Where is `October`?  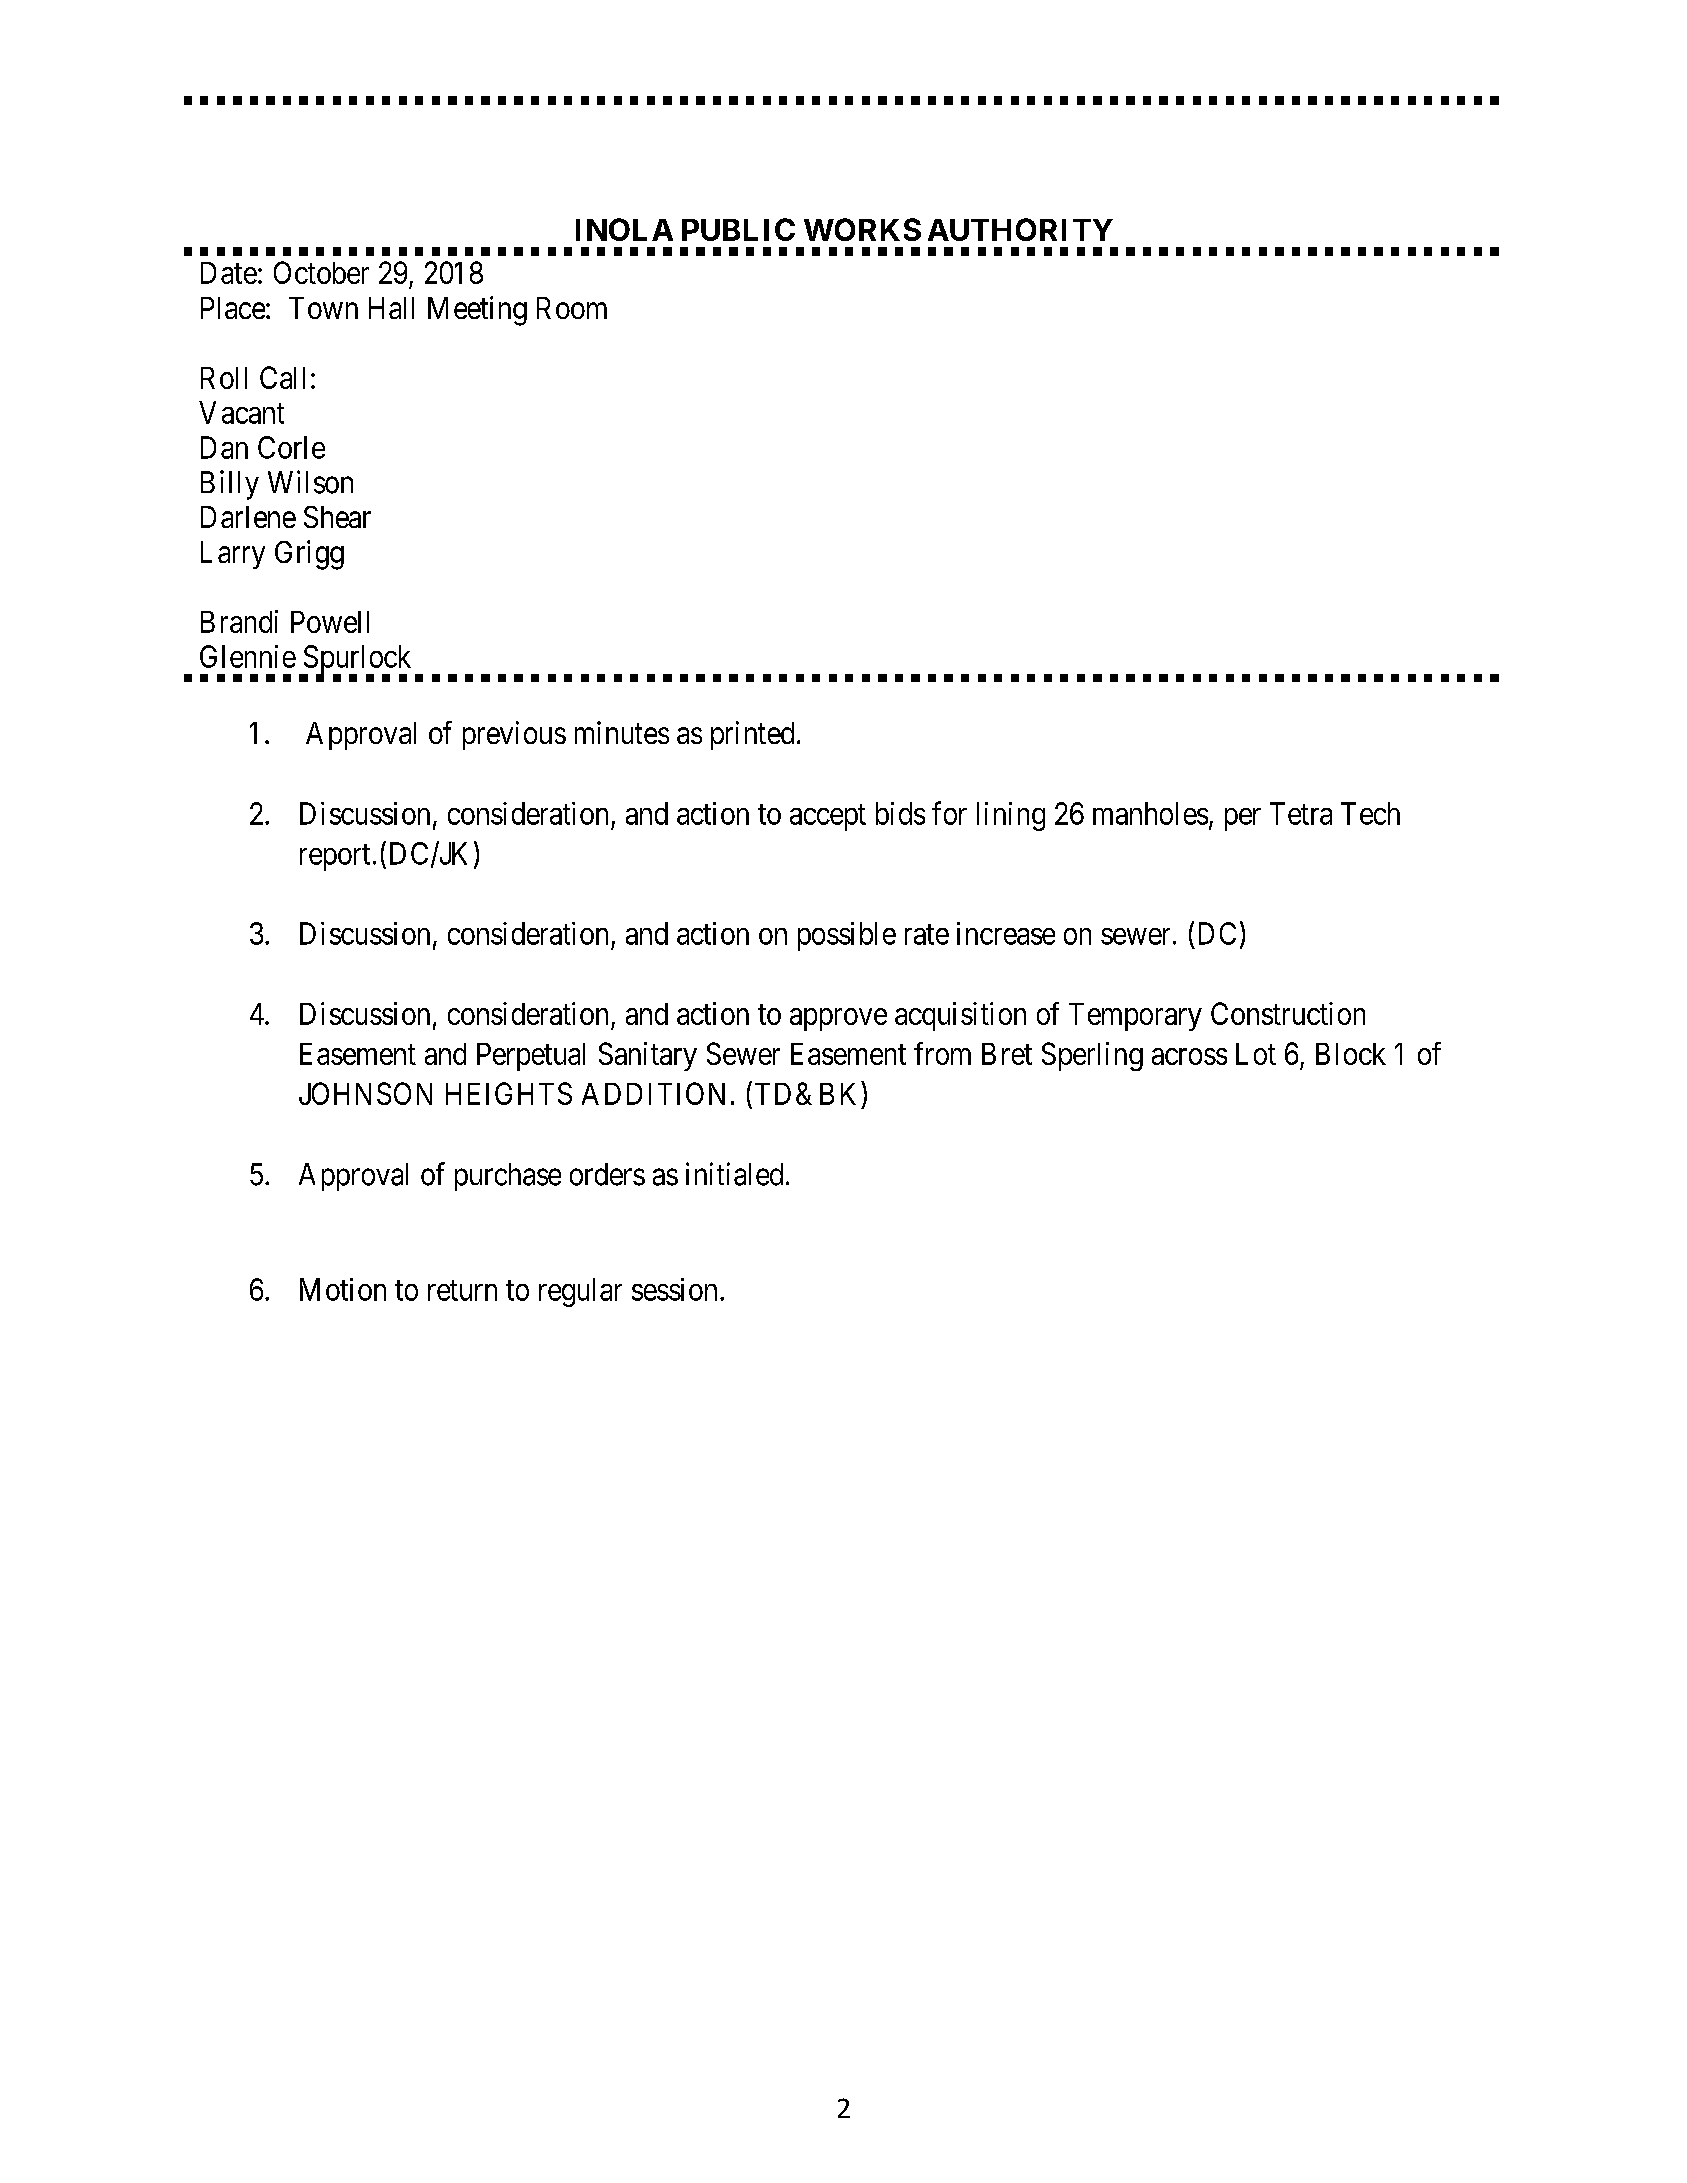
October is located at coordinates (321, 272).
